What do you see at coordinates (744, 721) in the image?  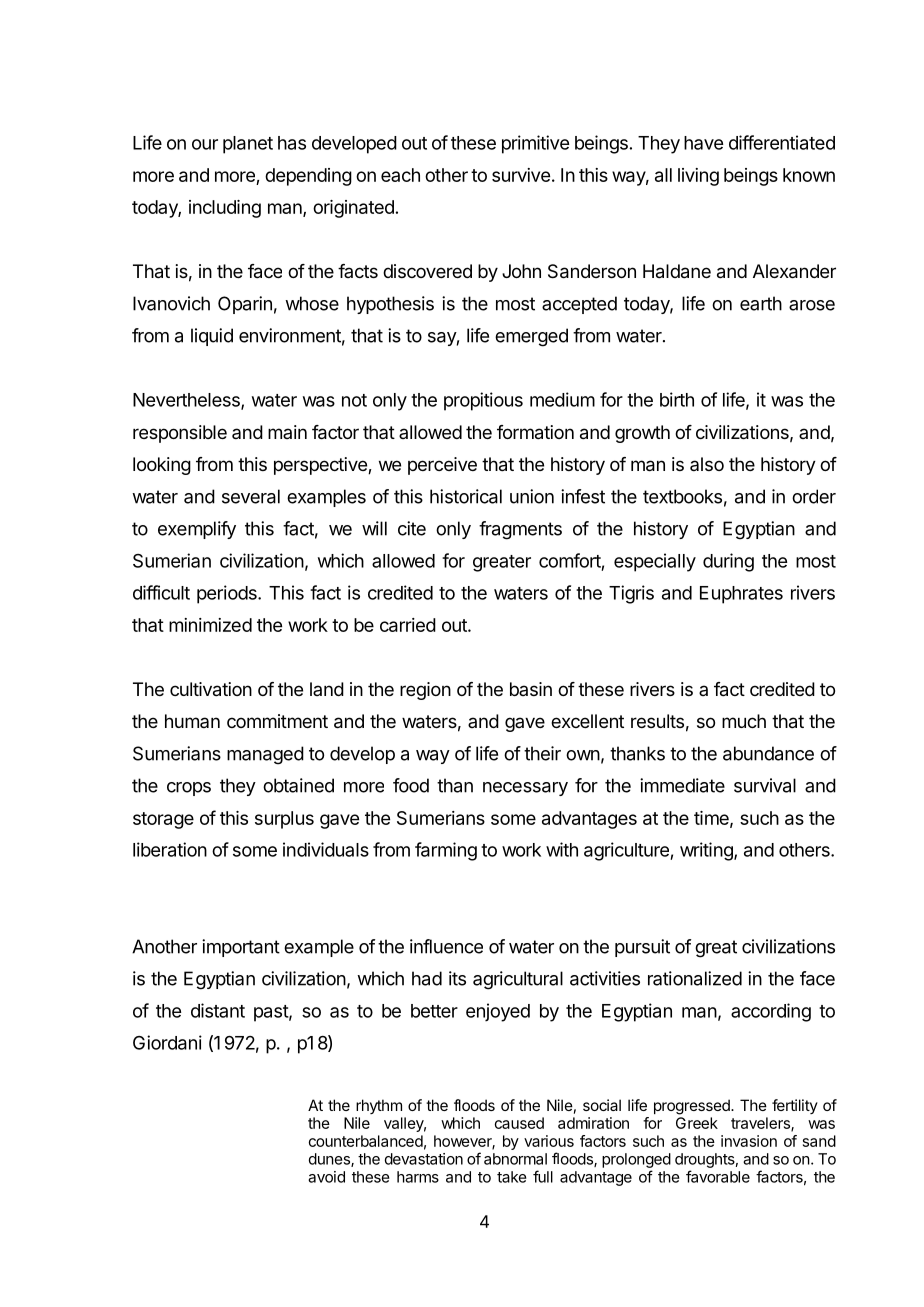 I see `much` at bounding box center [744, 721].
